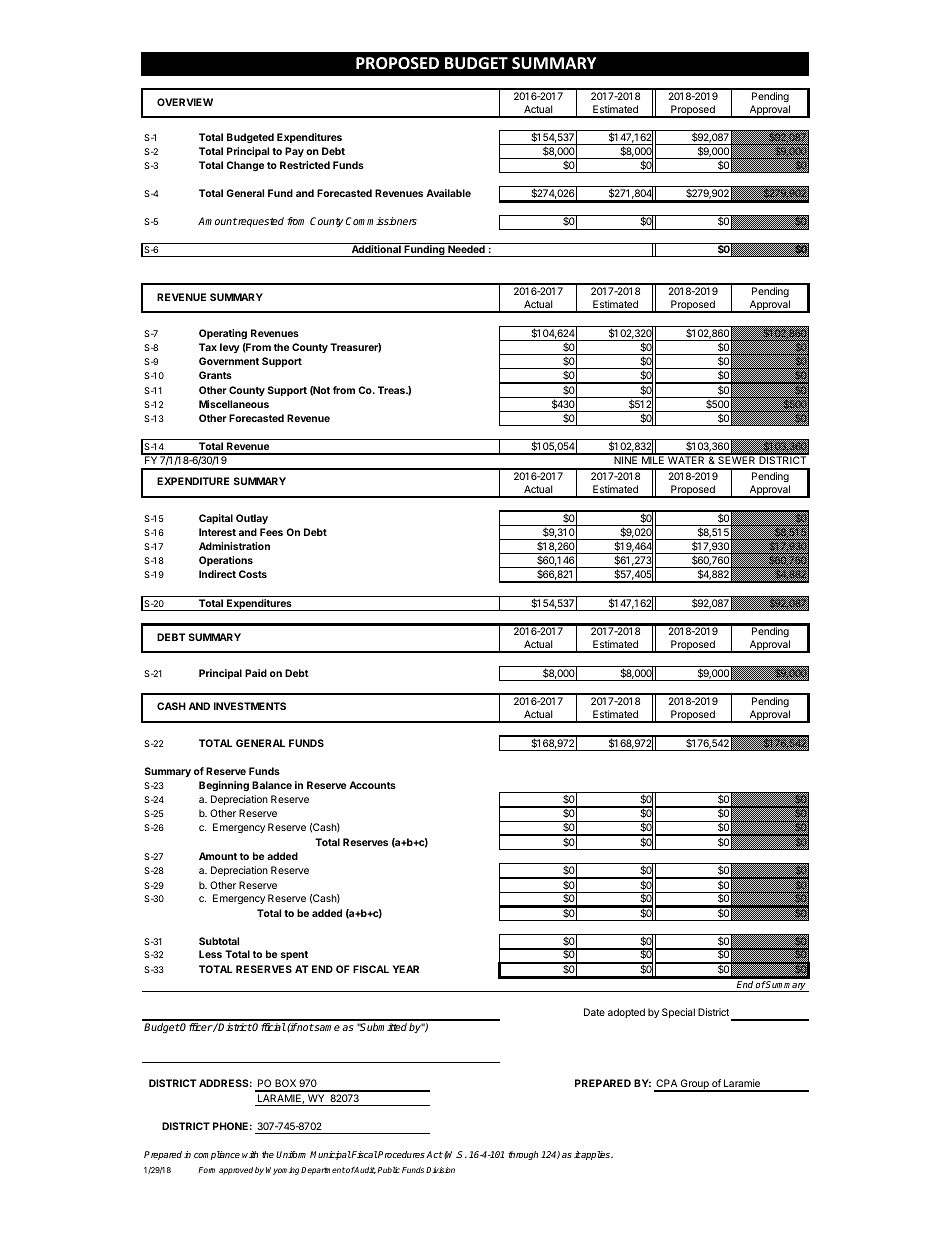 This image has height=1233, width=952. Describe the element at coordinates (245, 166) in the image. I see `Change` at that location.
